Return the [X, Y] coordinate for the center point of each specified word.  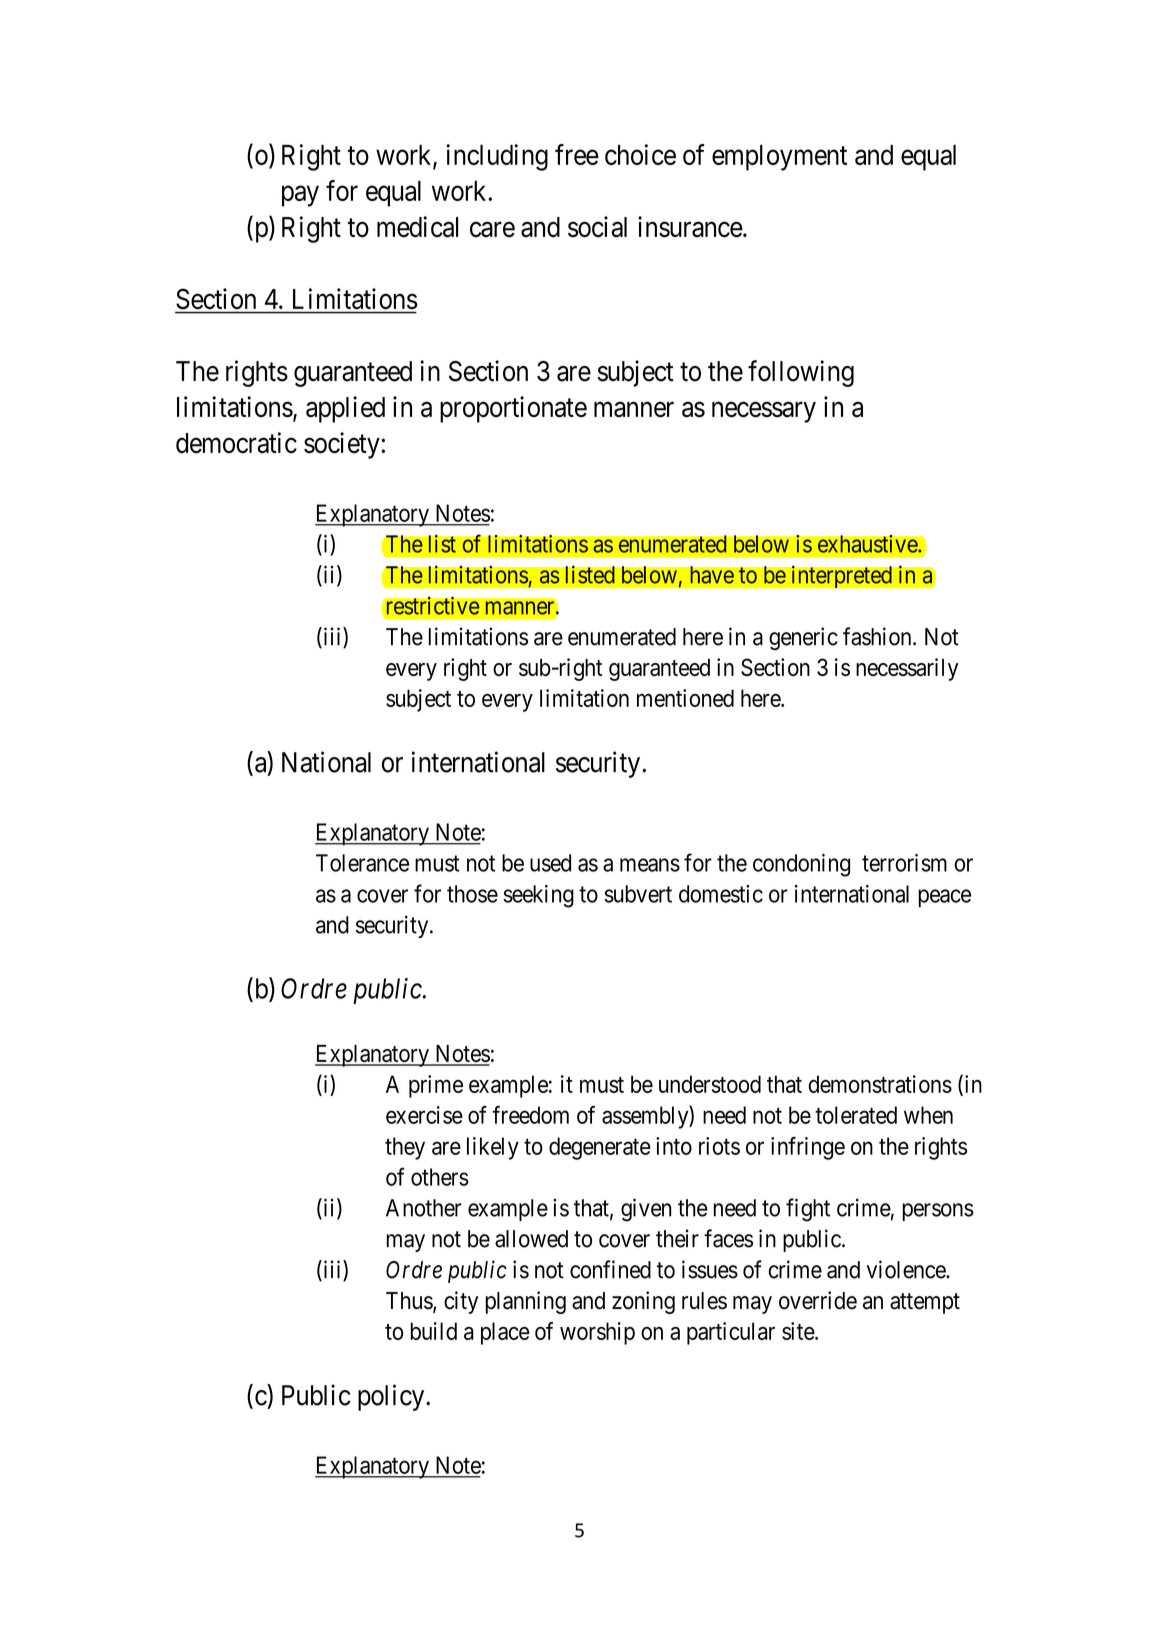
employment [779, 158]
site [799, 1331]
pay [300, 196]
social [597, 227]
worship [597, 1333]
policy [392, 1397]
